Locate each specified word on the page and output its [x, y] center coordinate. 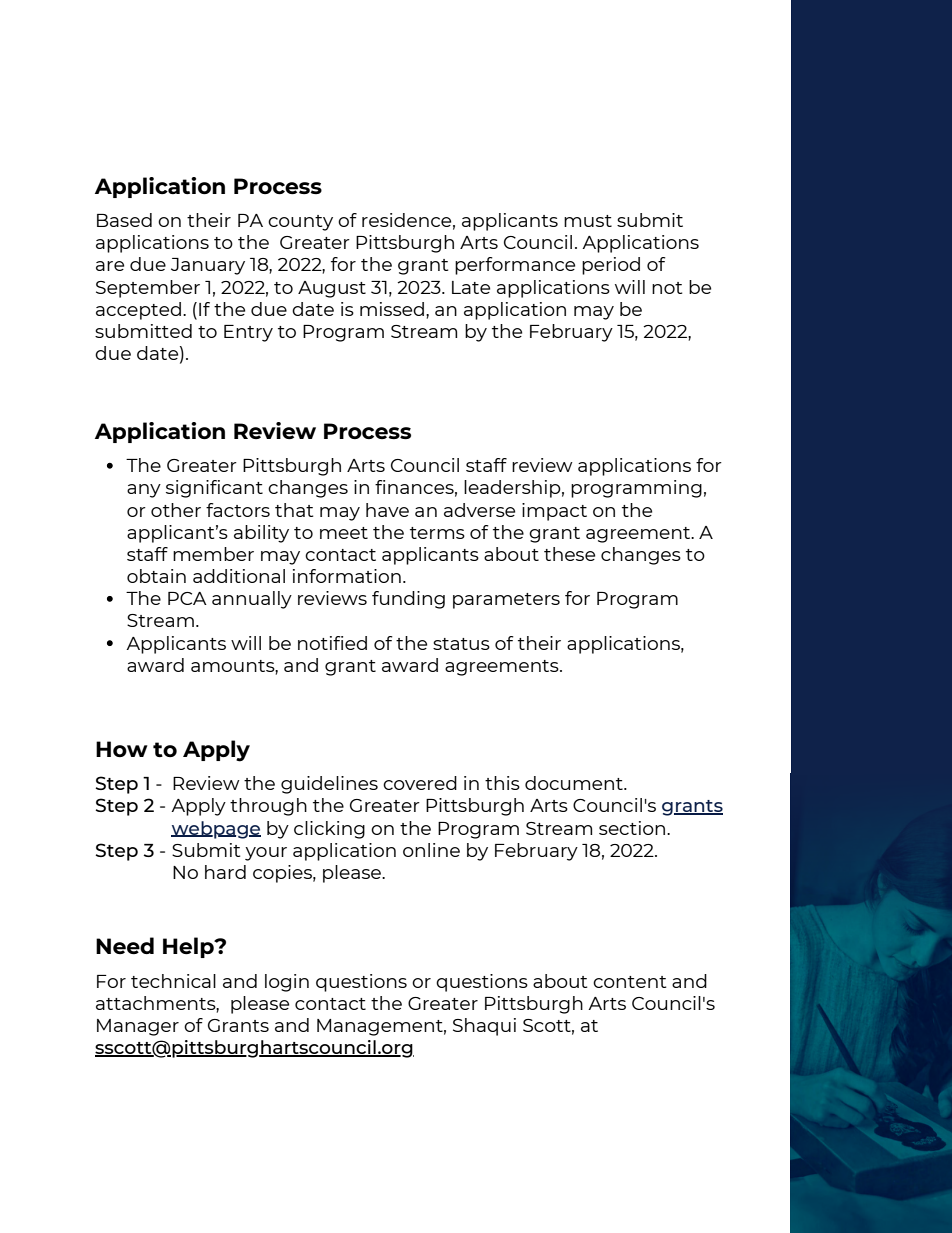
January [208, 266]
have [387, 510]
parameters [506, 601]
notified [332, 643]
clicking [329, 830]
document [575, 783]
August [332, 289]
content [629, 982]
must [588, 221]
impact [554, 512]
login [287, 983]
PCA [187, 598]
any [144, 491]
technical [173, 981]
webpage [216, 830]
